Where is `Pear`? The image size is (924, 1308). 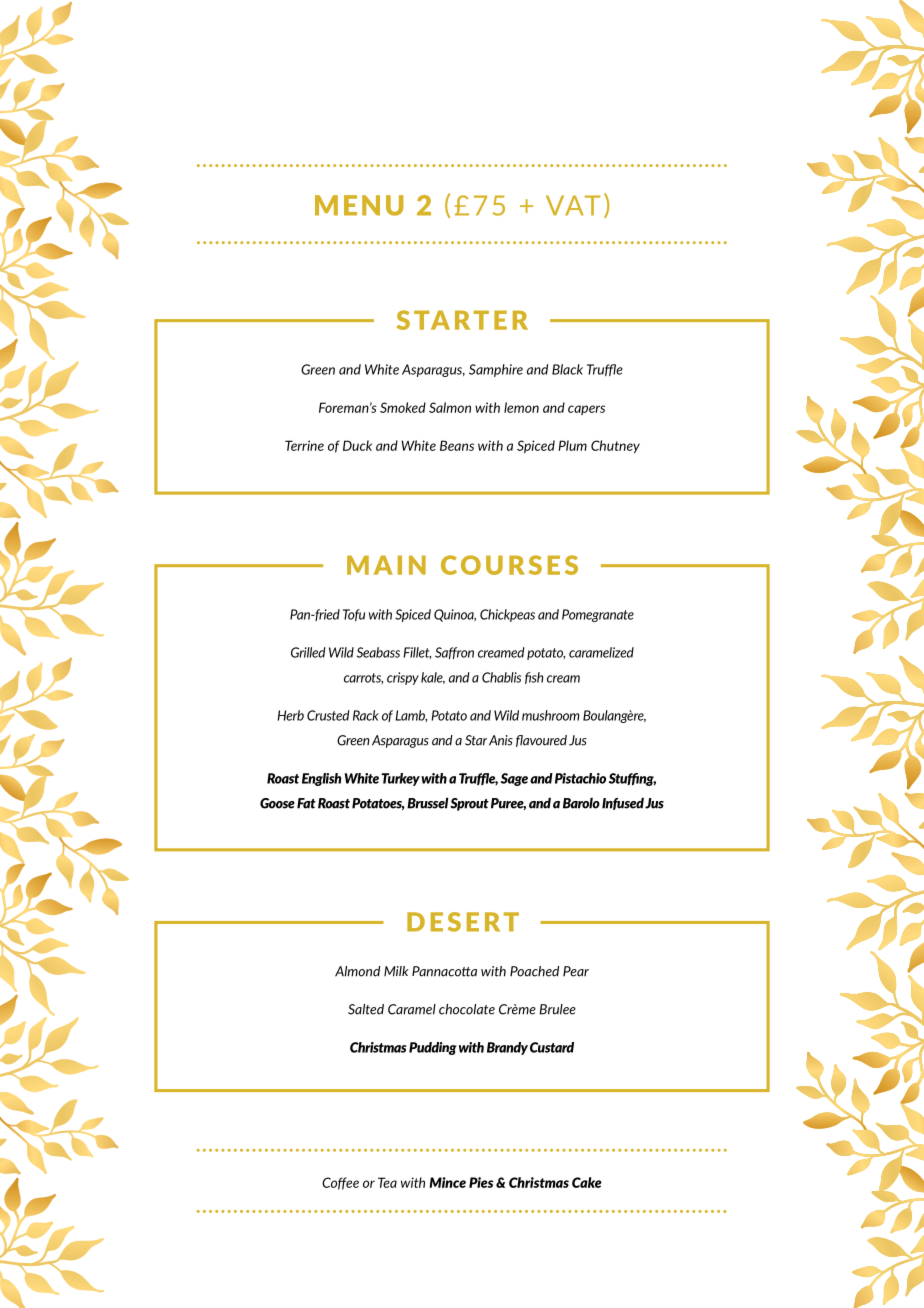
Pear is located at coordinates (576, 971).
